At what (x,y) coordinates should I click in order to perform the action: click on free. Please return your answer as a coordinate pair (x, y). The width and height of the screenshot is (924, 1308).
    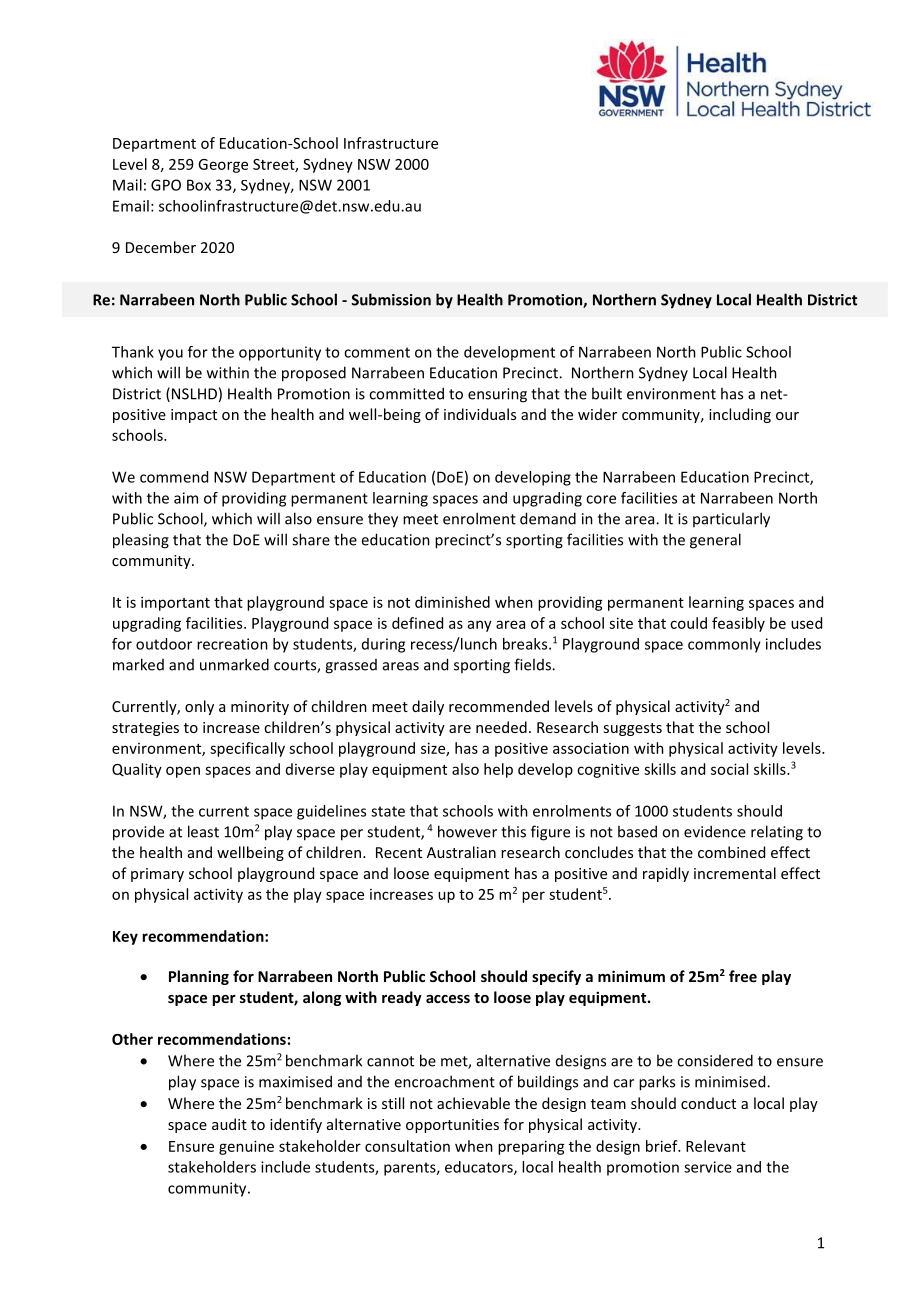
    Looking at the image, I should click on (743, 976).
